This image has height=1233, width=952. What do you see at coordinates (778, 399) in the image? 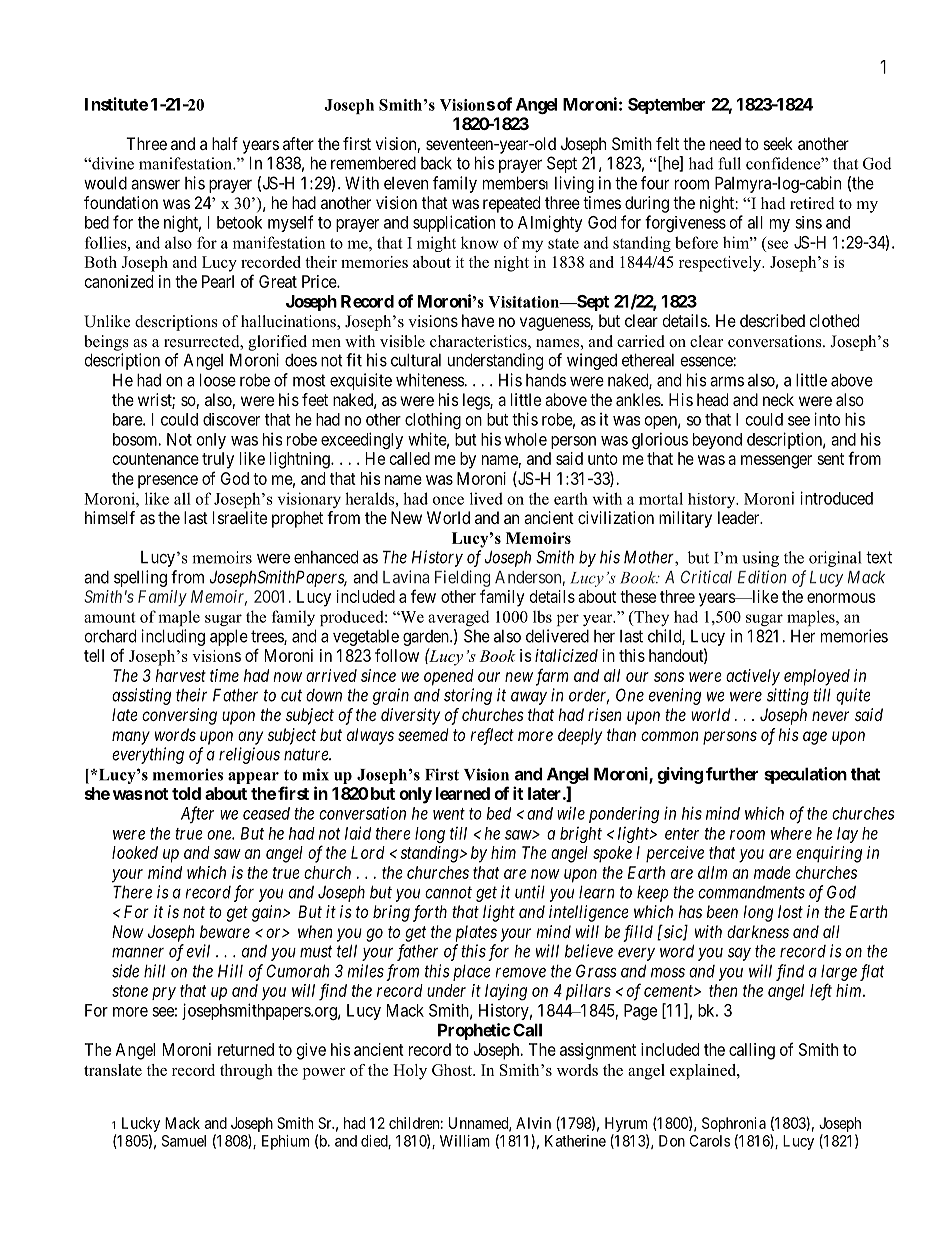
I see `neck` at bounding box center [778, 399].
